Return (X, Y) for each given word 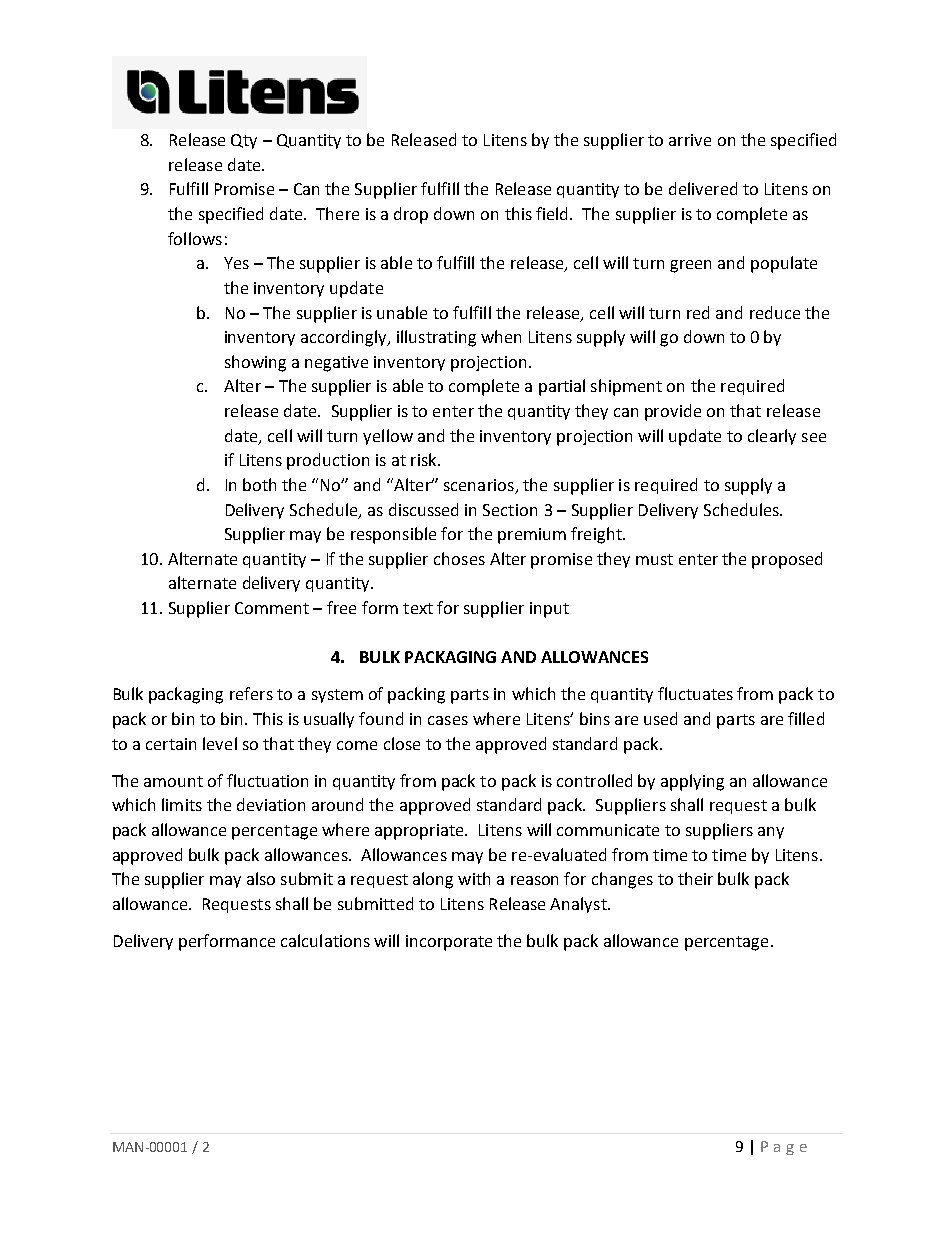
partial (562, 387)
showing (255, 363)
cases (448, 720)
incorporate (449, 943)
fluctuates (695, 693)
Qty (244, 141)
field (553, 213)
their (695, 878)
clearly (772, 437)
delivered (703, 188)
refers (251, 693)
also (261, 878)
